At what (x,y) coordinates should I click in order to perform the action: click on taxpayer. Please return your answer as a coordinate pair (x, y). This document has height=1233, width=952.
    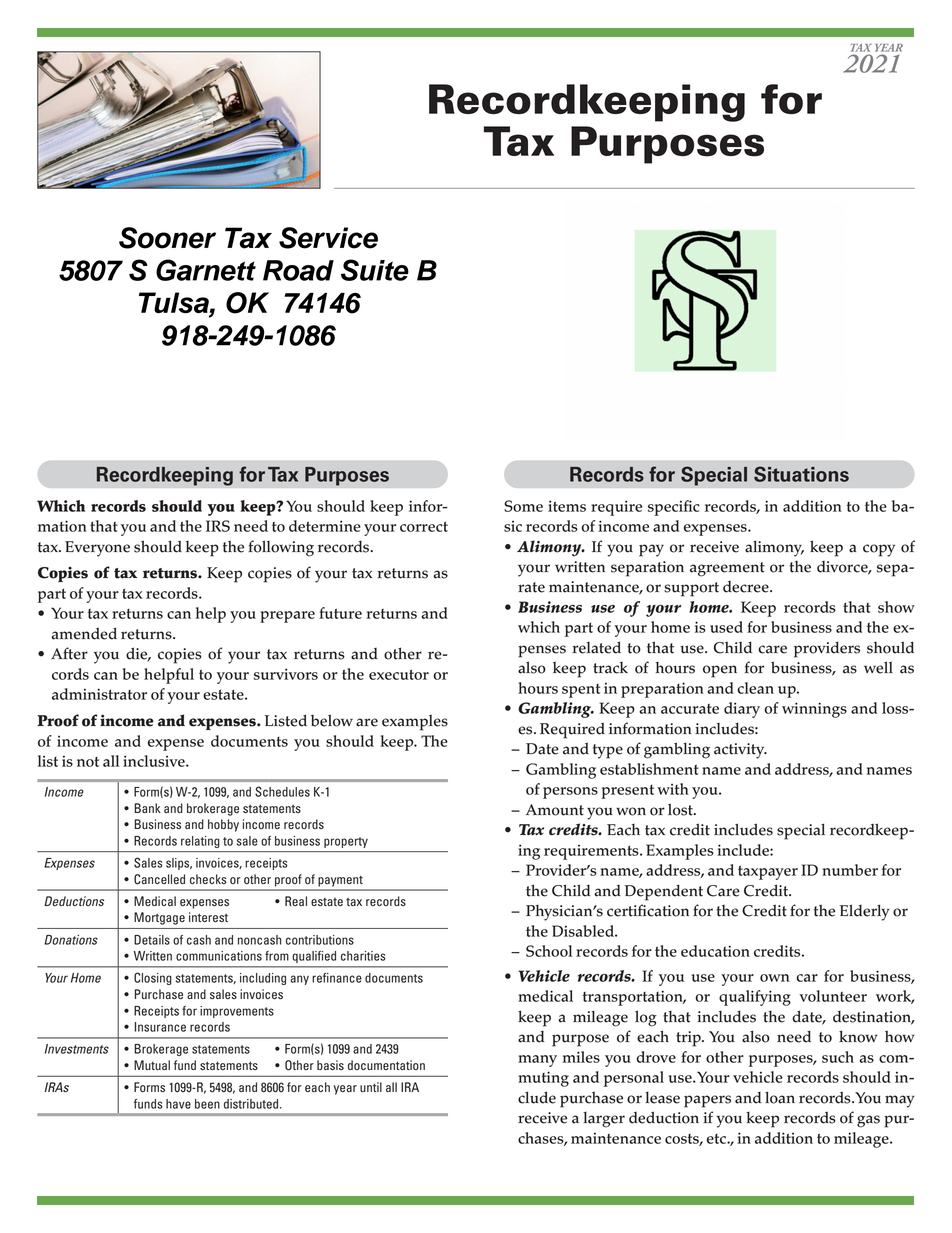
    Looking at the image, I should click on (768, 872).
